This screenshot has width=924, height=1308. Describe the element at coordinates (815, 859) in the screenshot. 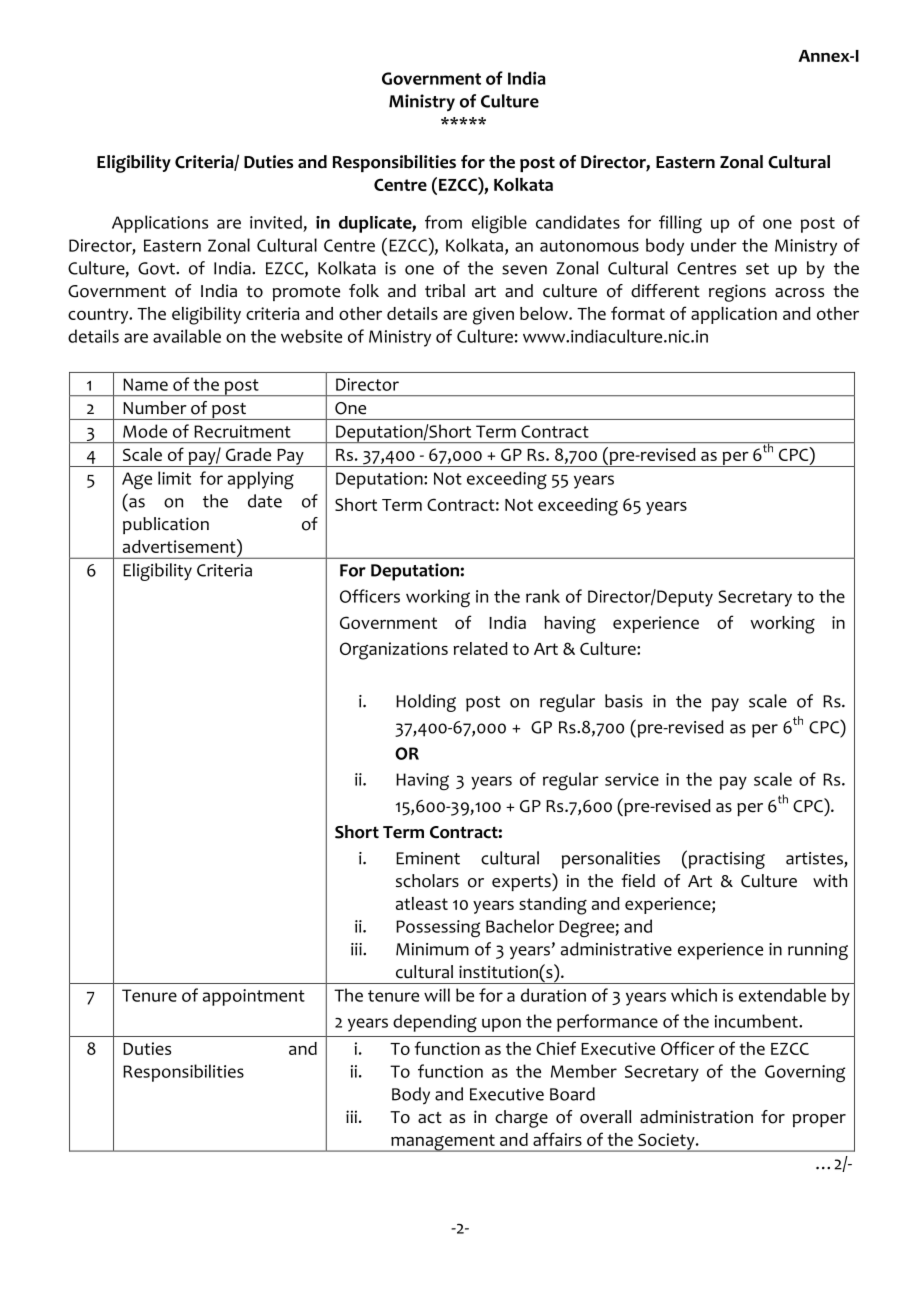

I see `artistes` at that location.
